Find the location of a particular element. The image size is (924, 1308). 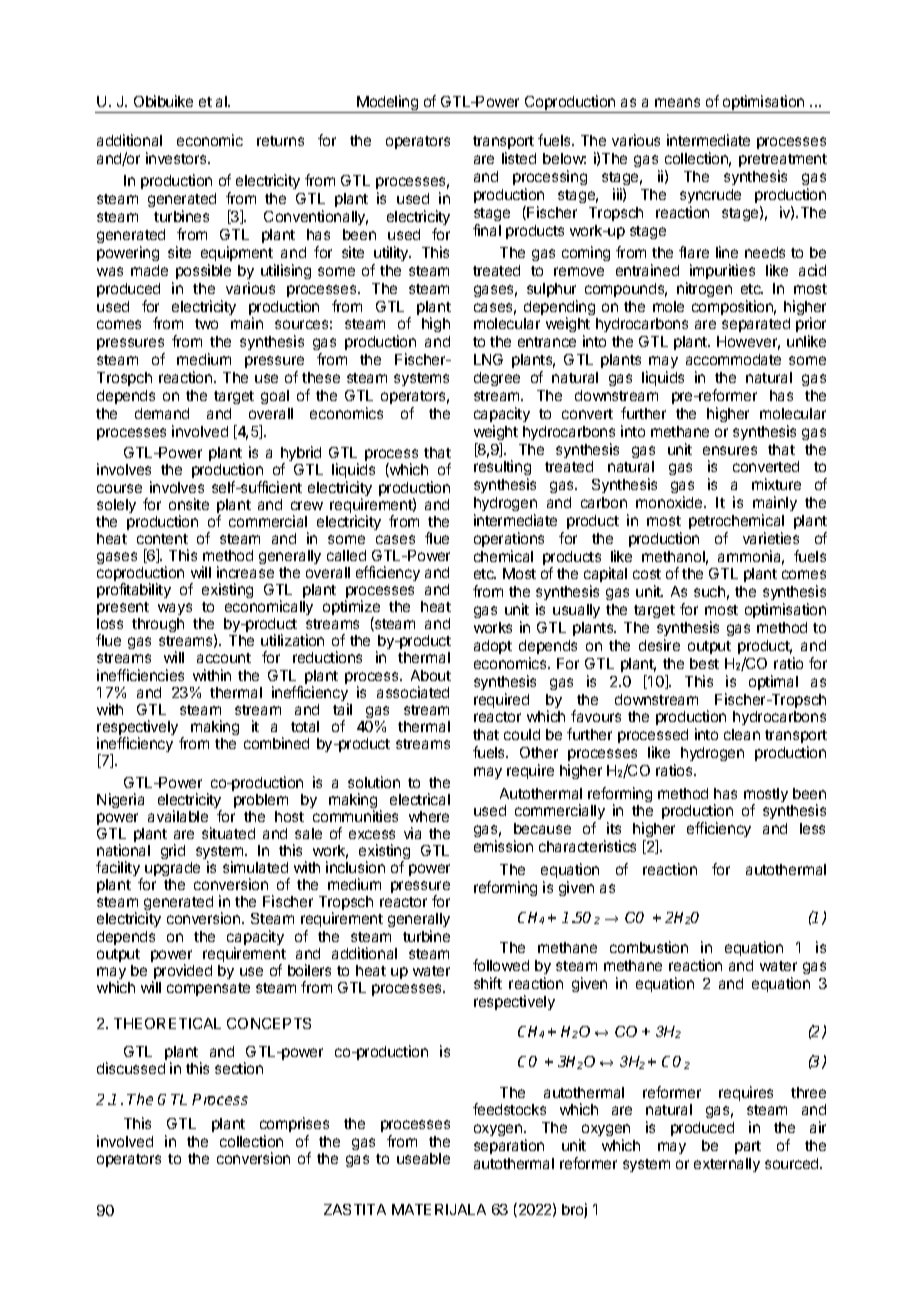

ensures is located at coordinates (730, 450).
